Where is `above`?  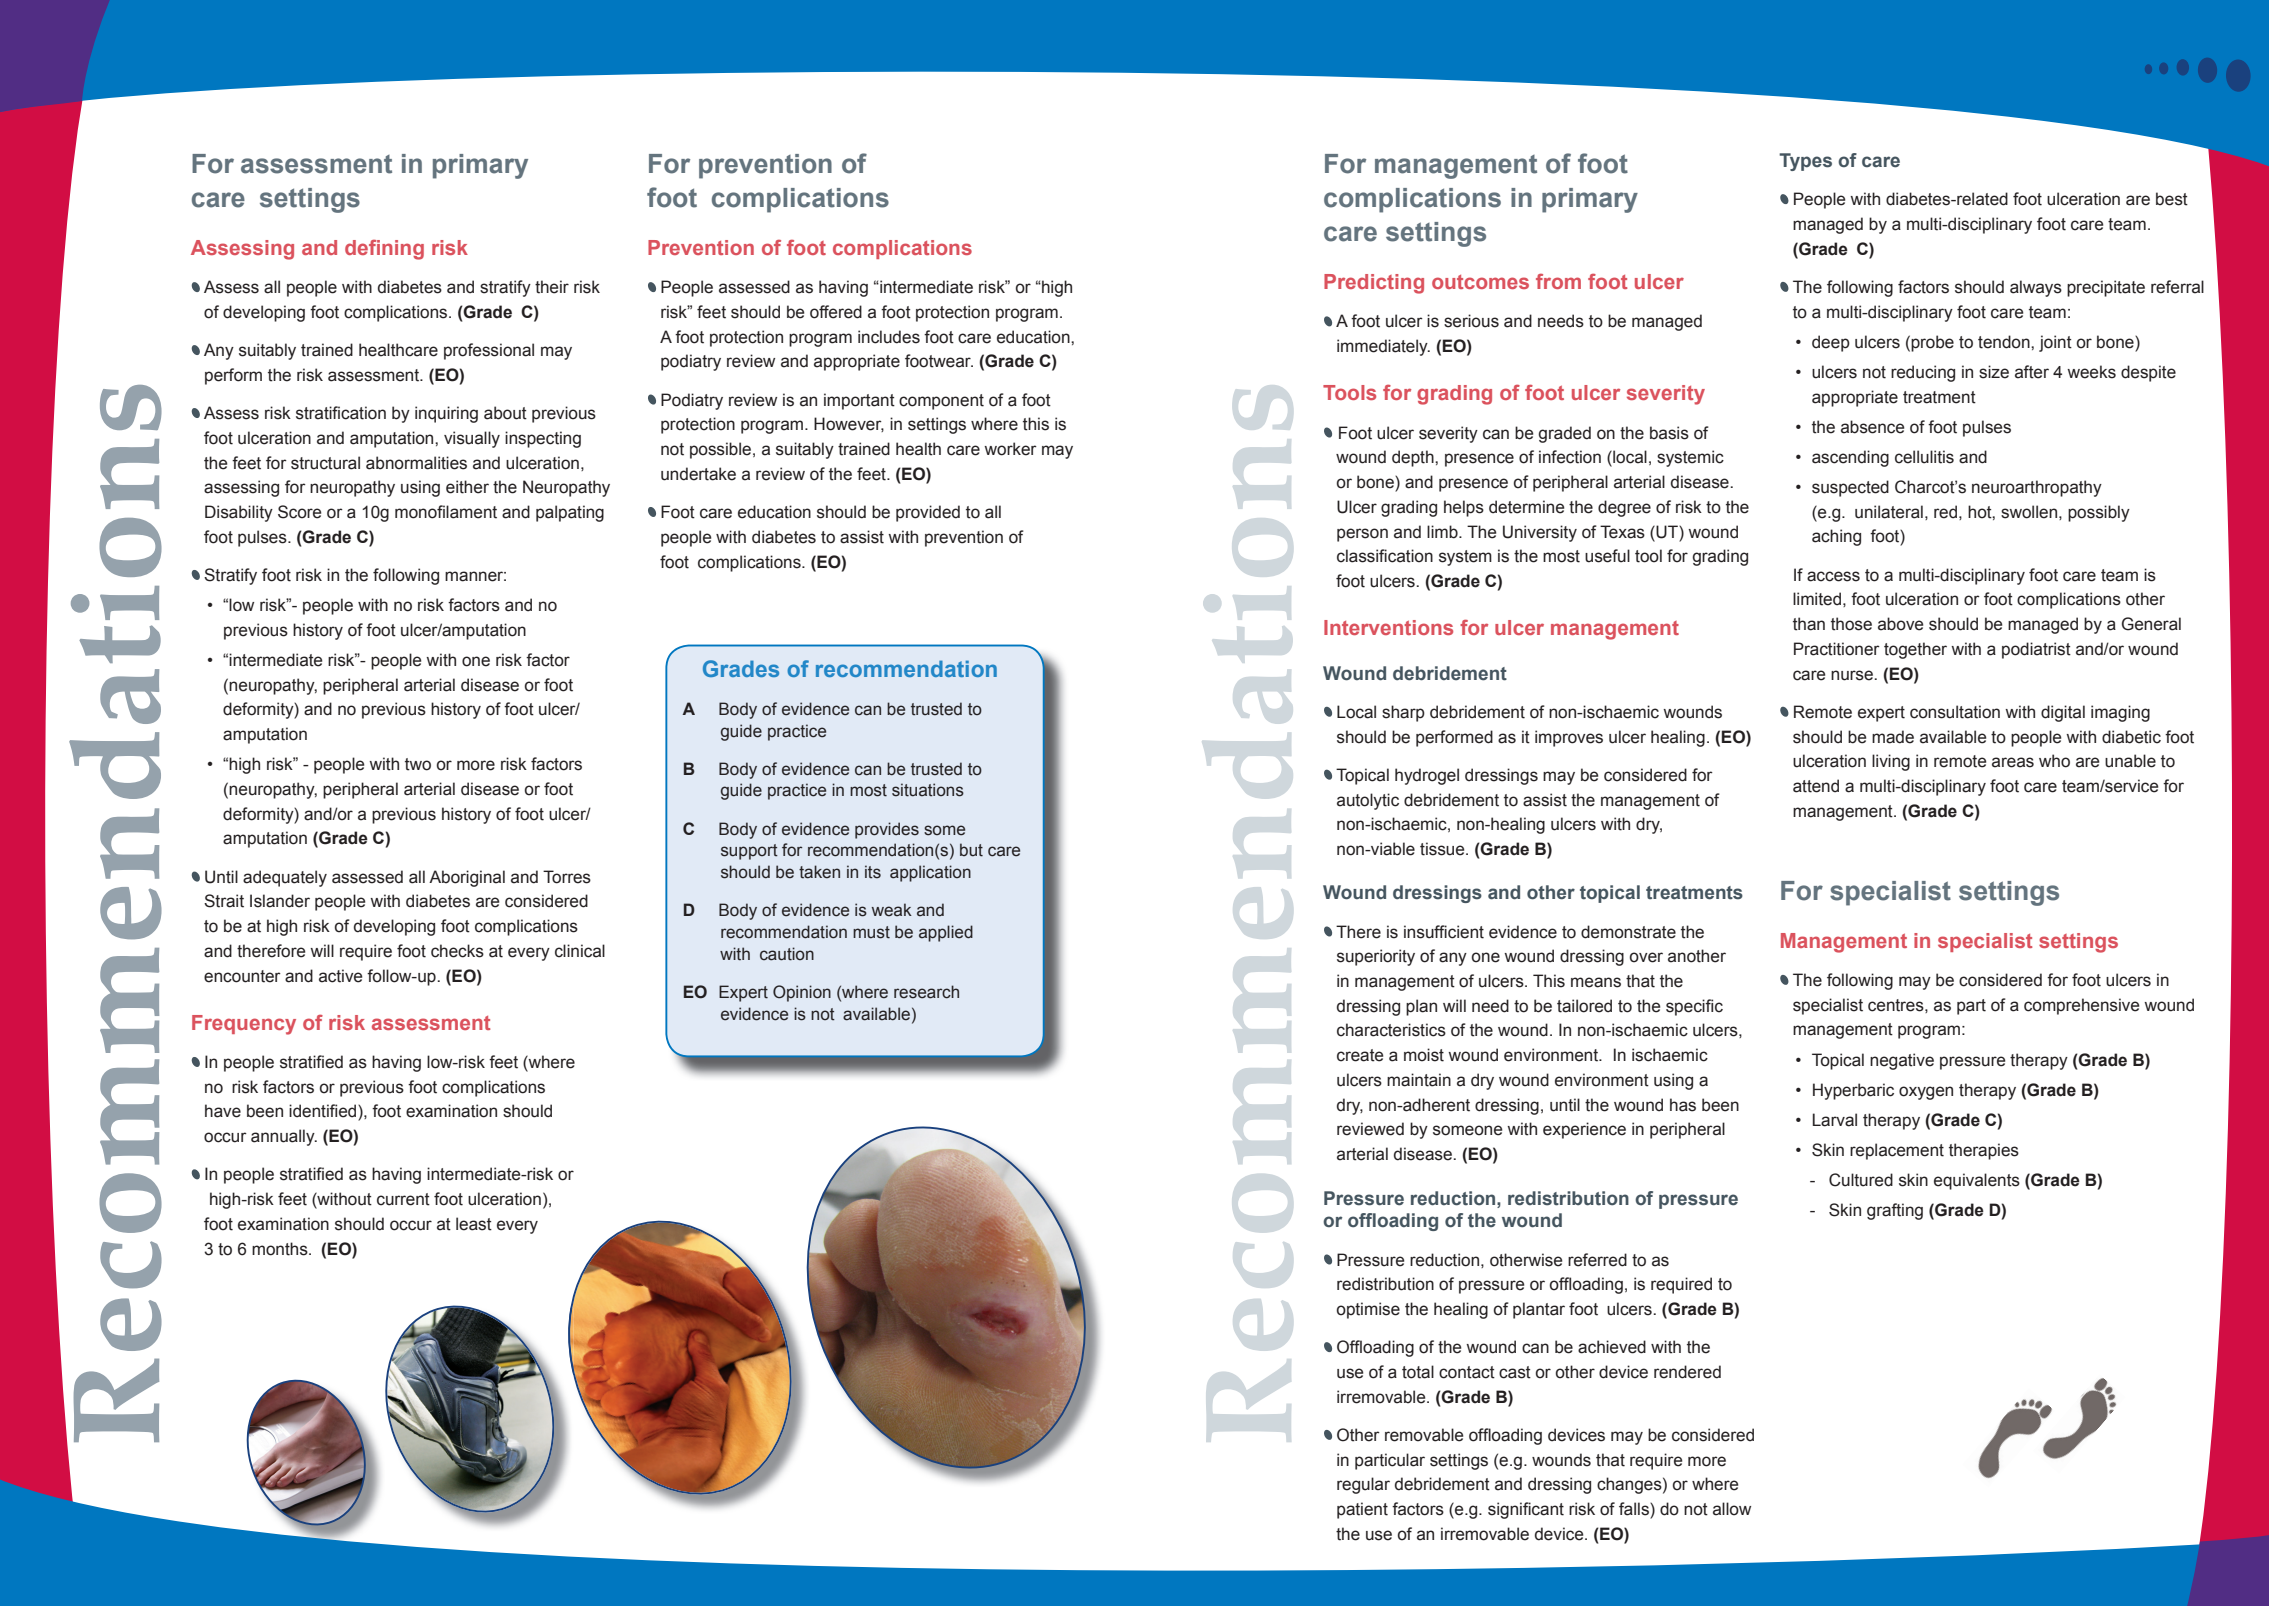 above is located at coordinates (1900, 624).
